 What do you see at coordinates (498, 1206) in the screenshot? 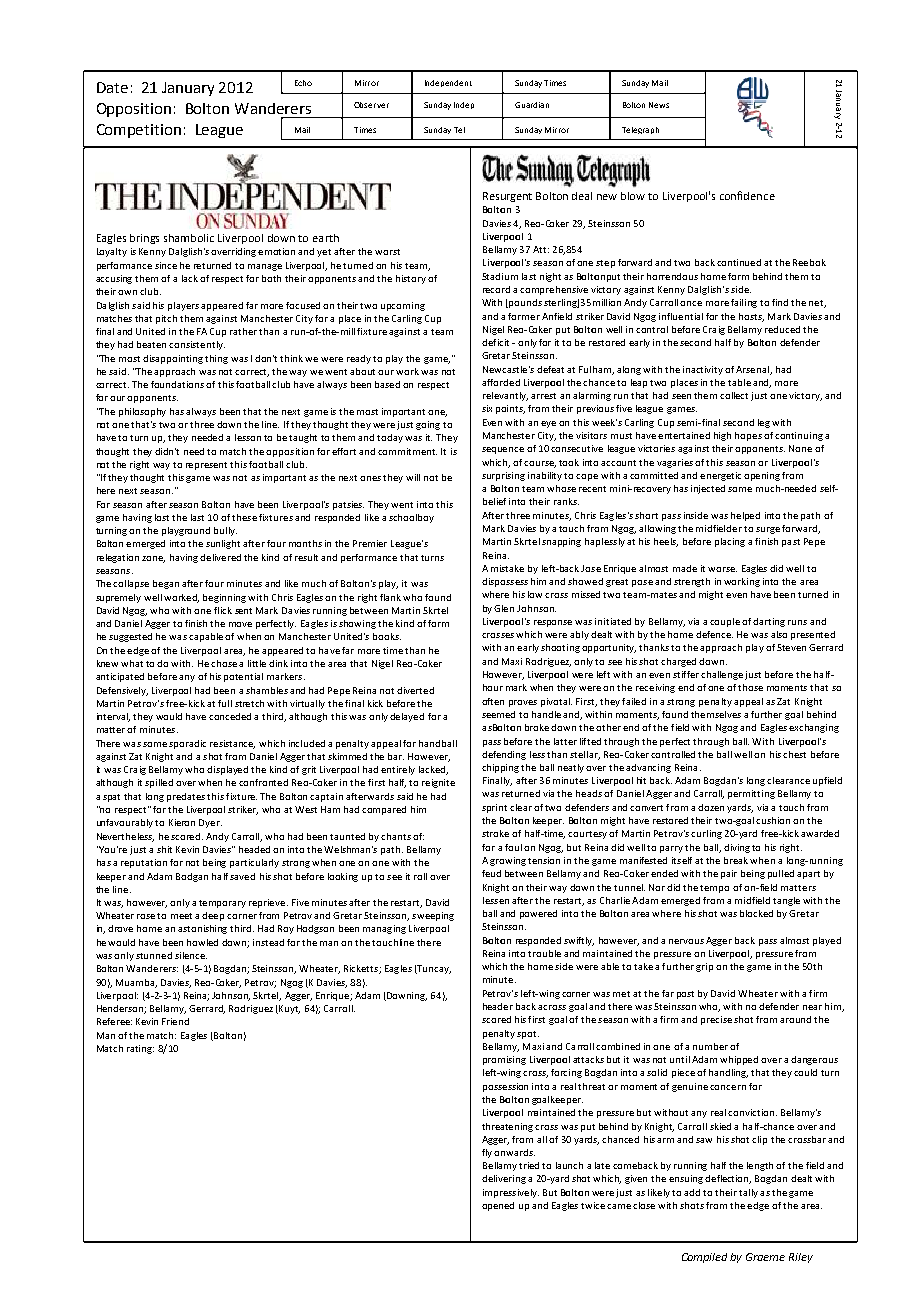
I see `opened` at bounding box center [498, 1206].
